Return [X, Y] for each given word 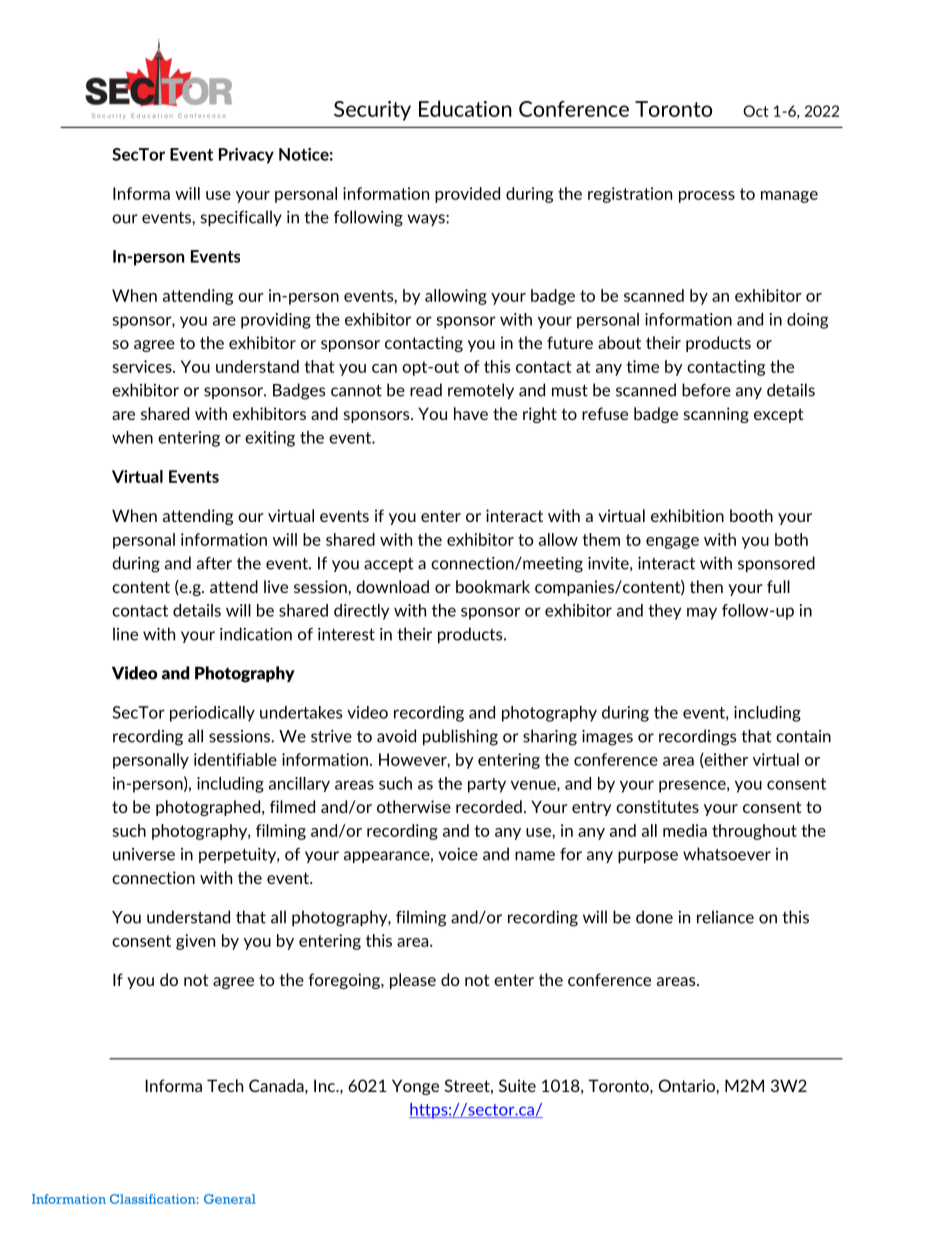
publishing [460, 737]
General [230, 1199]
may [702, 613]
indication [256, 634]
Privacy [246, 156]
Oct [756, 111]
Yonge [415, 1087]
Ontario [687, 1085]
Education [465, 108]
